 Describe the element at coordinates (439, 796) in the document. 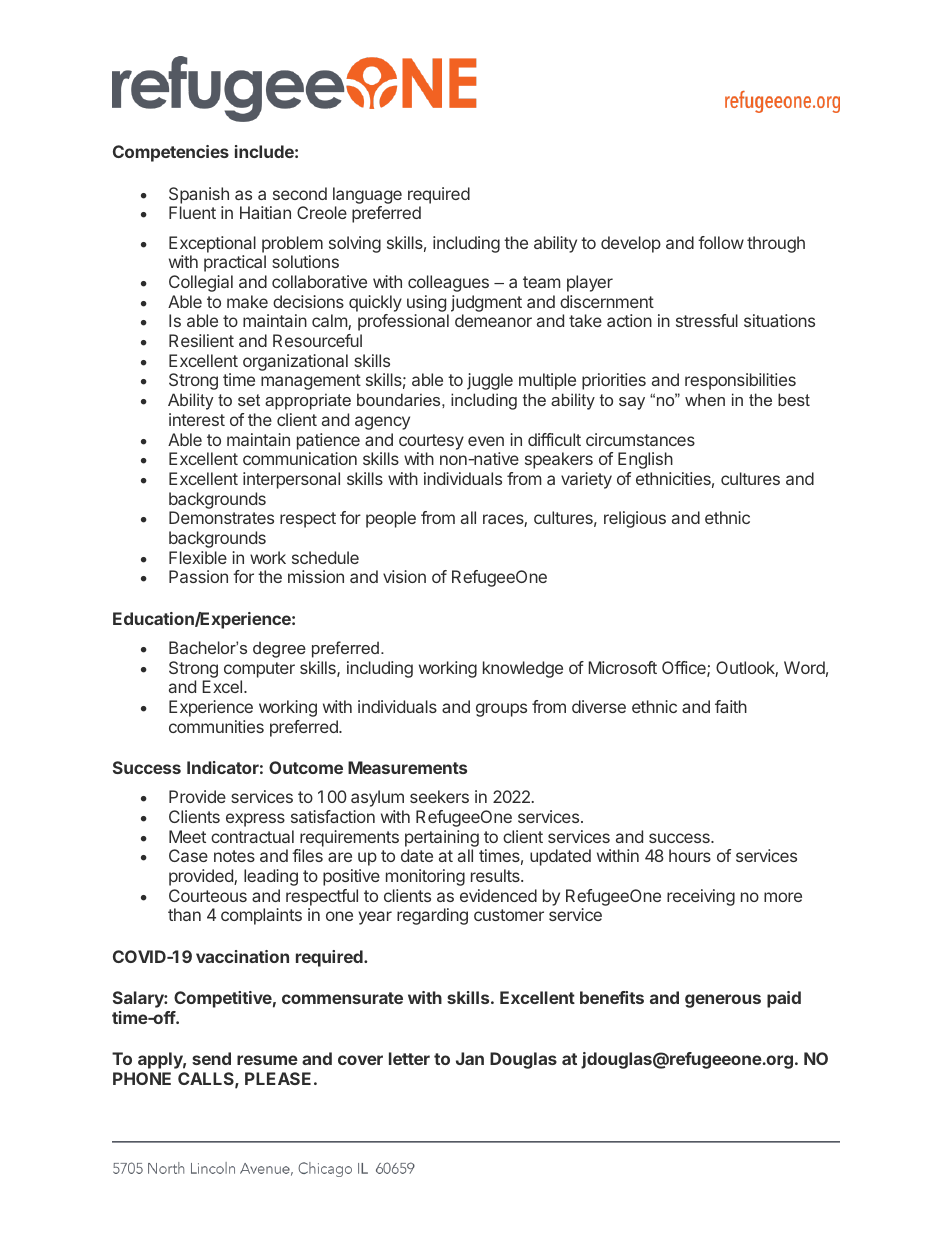

I see `seekers` at that location.
